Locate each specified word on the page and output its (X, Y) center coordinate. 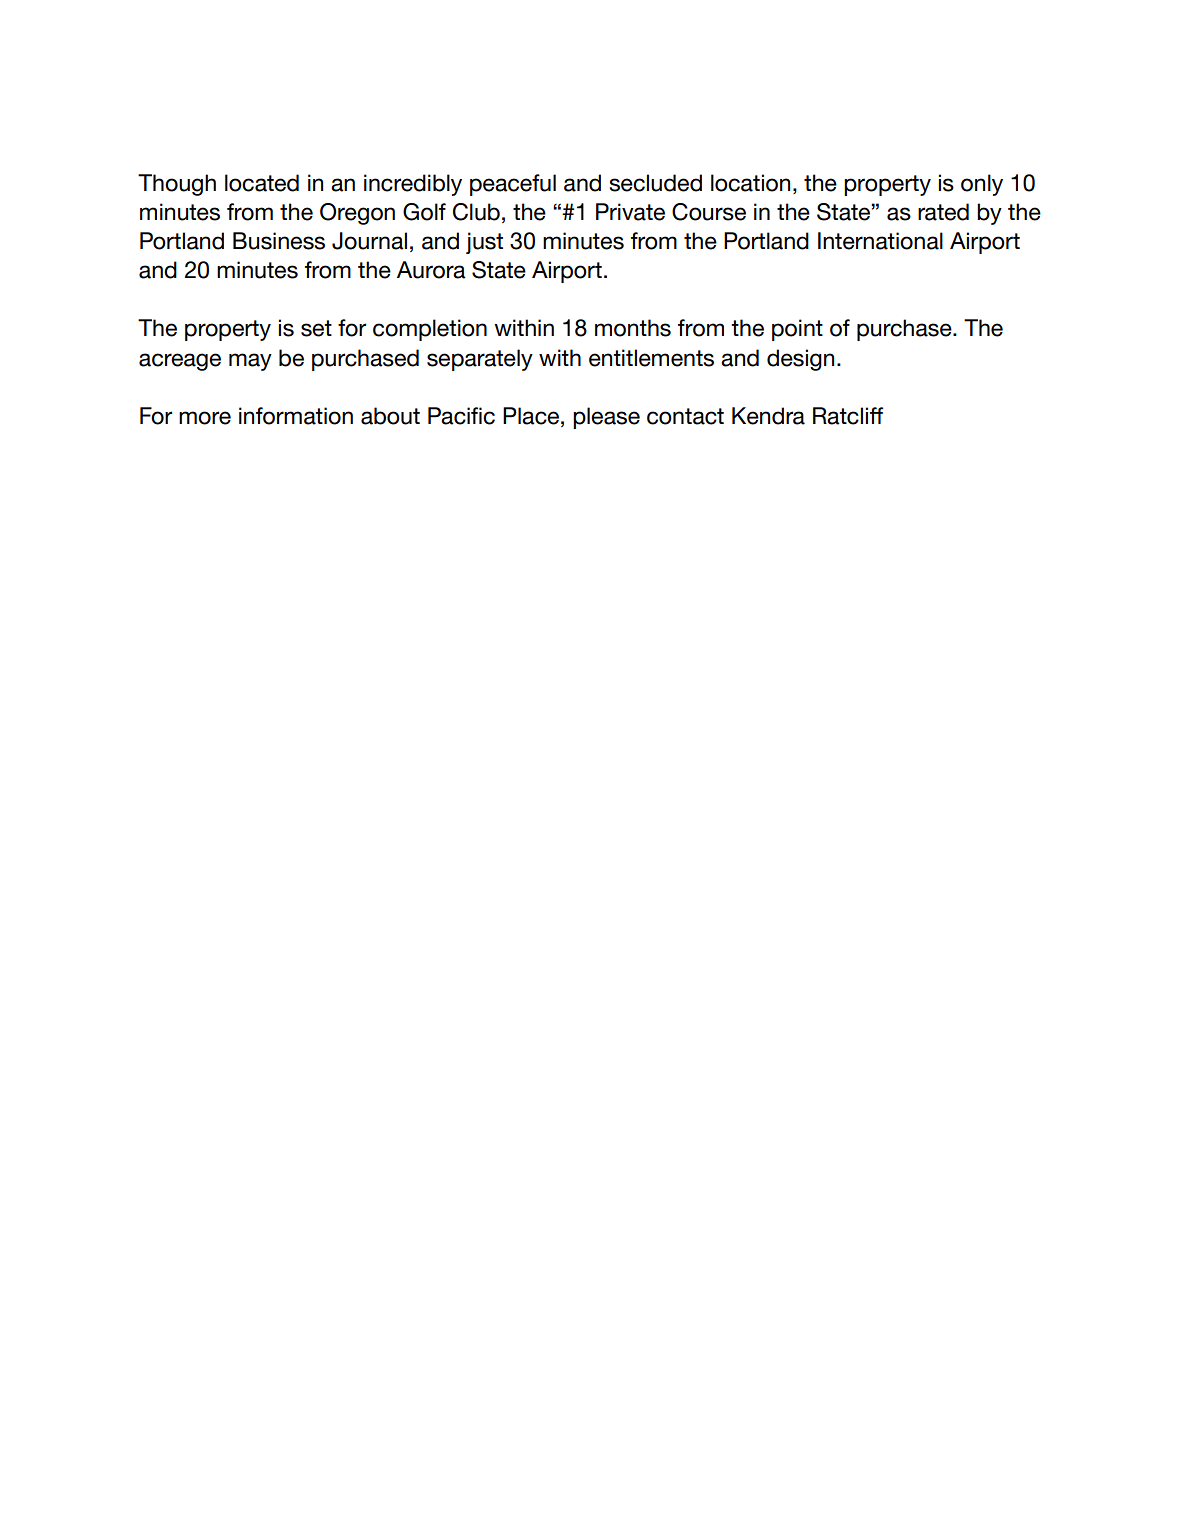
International (880, 241)
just (484, 243)
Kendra (768, 416)
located (262, 183)
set (316, 328)
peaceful (513, 185)
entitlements (651, 358)
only (982, 185)
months (633, 328)
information (296, 416)
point (797, 330)
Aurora (431, 270)
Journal (369, 241)
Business (279, 241)
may (250, 362)
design (800, 360)
